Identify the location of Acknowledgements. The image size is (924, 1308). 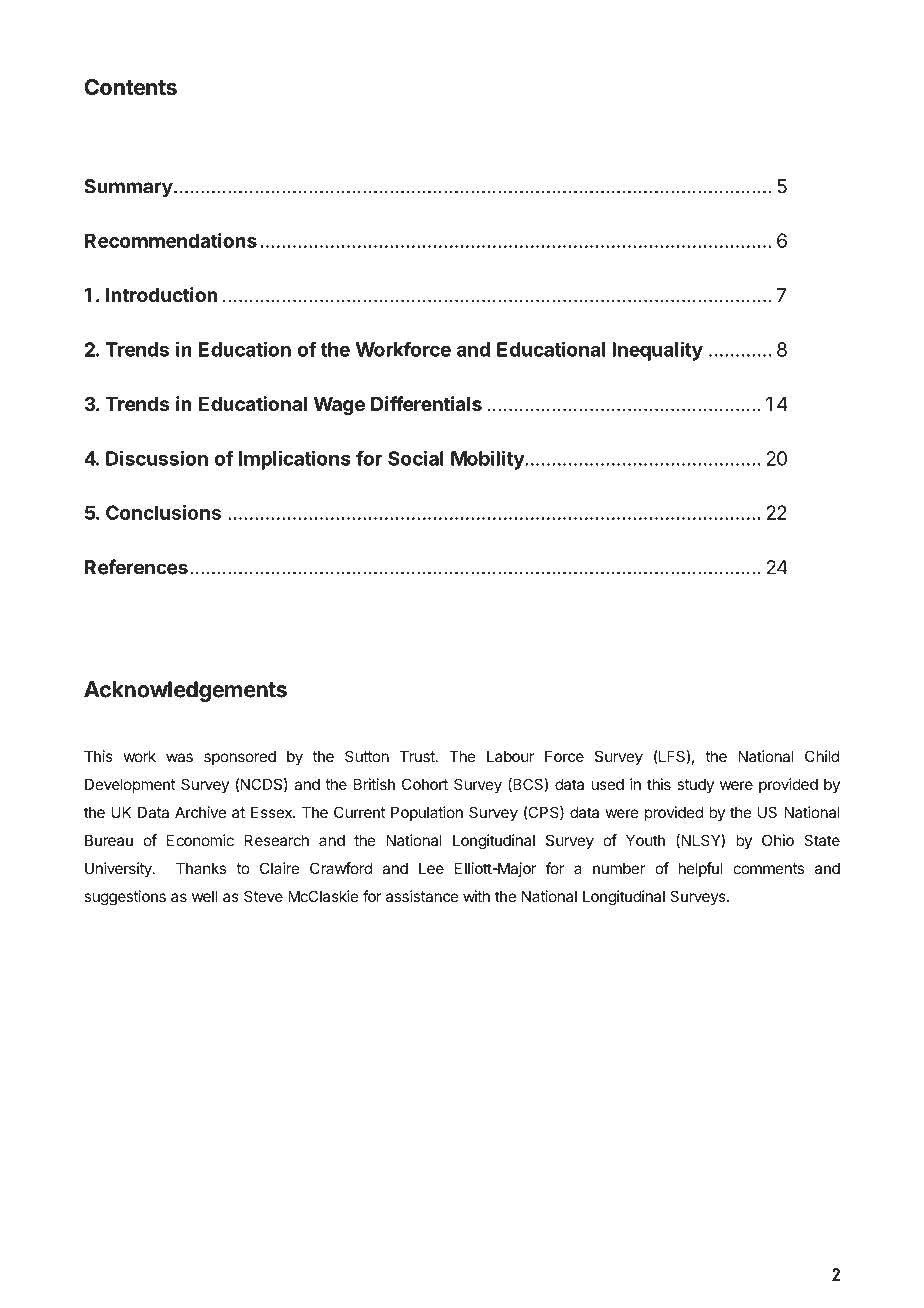
(185, 691).
